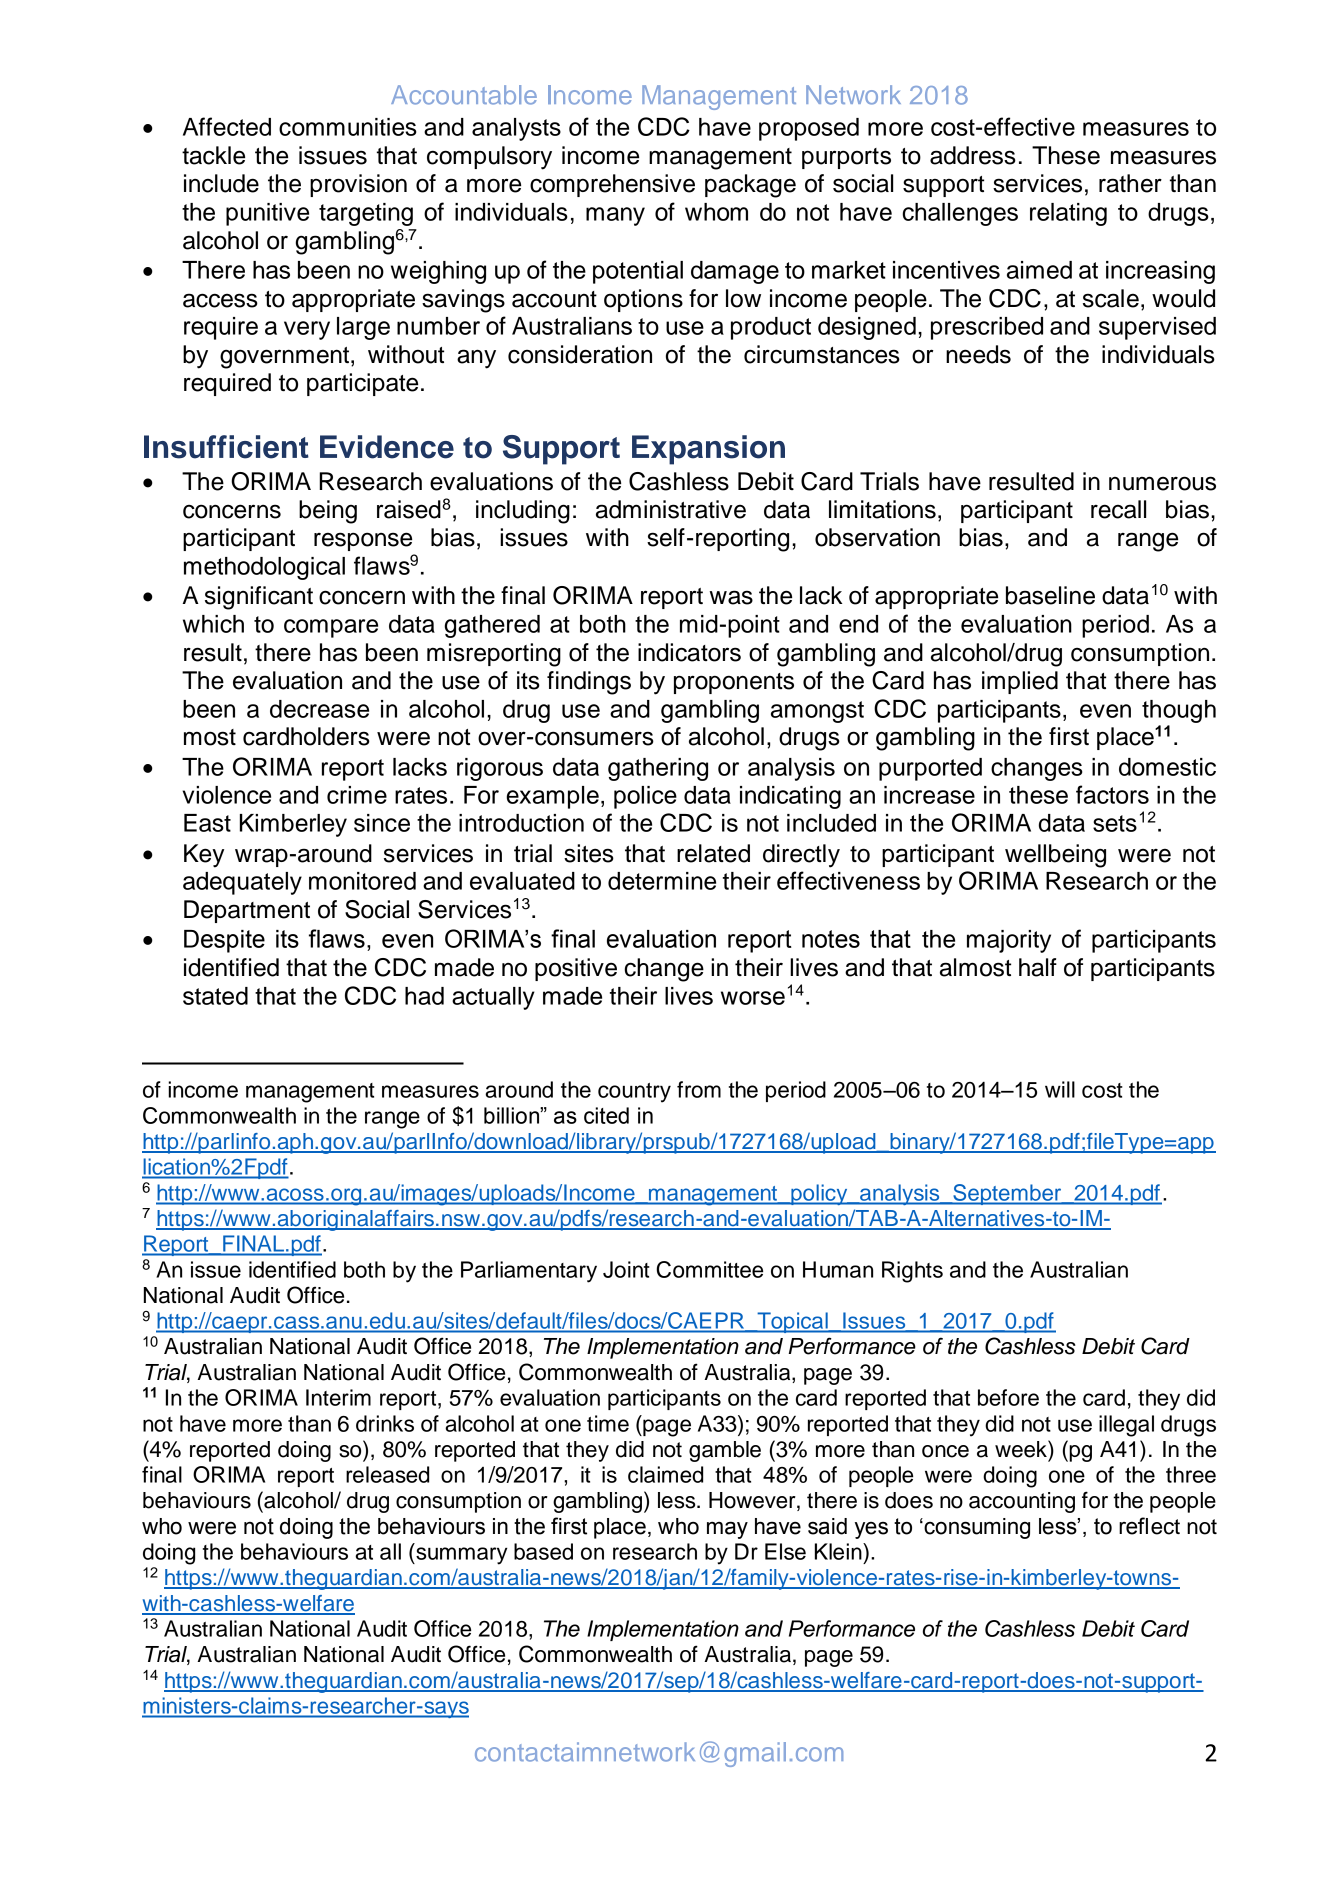  I want to click on administrative, so click(671, 509).
